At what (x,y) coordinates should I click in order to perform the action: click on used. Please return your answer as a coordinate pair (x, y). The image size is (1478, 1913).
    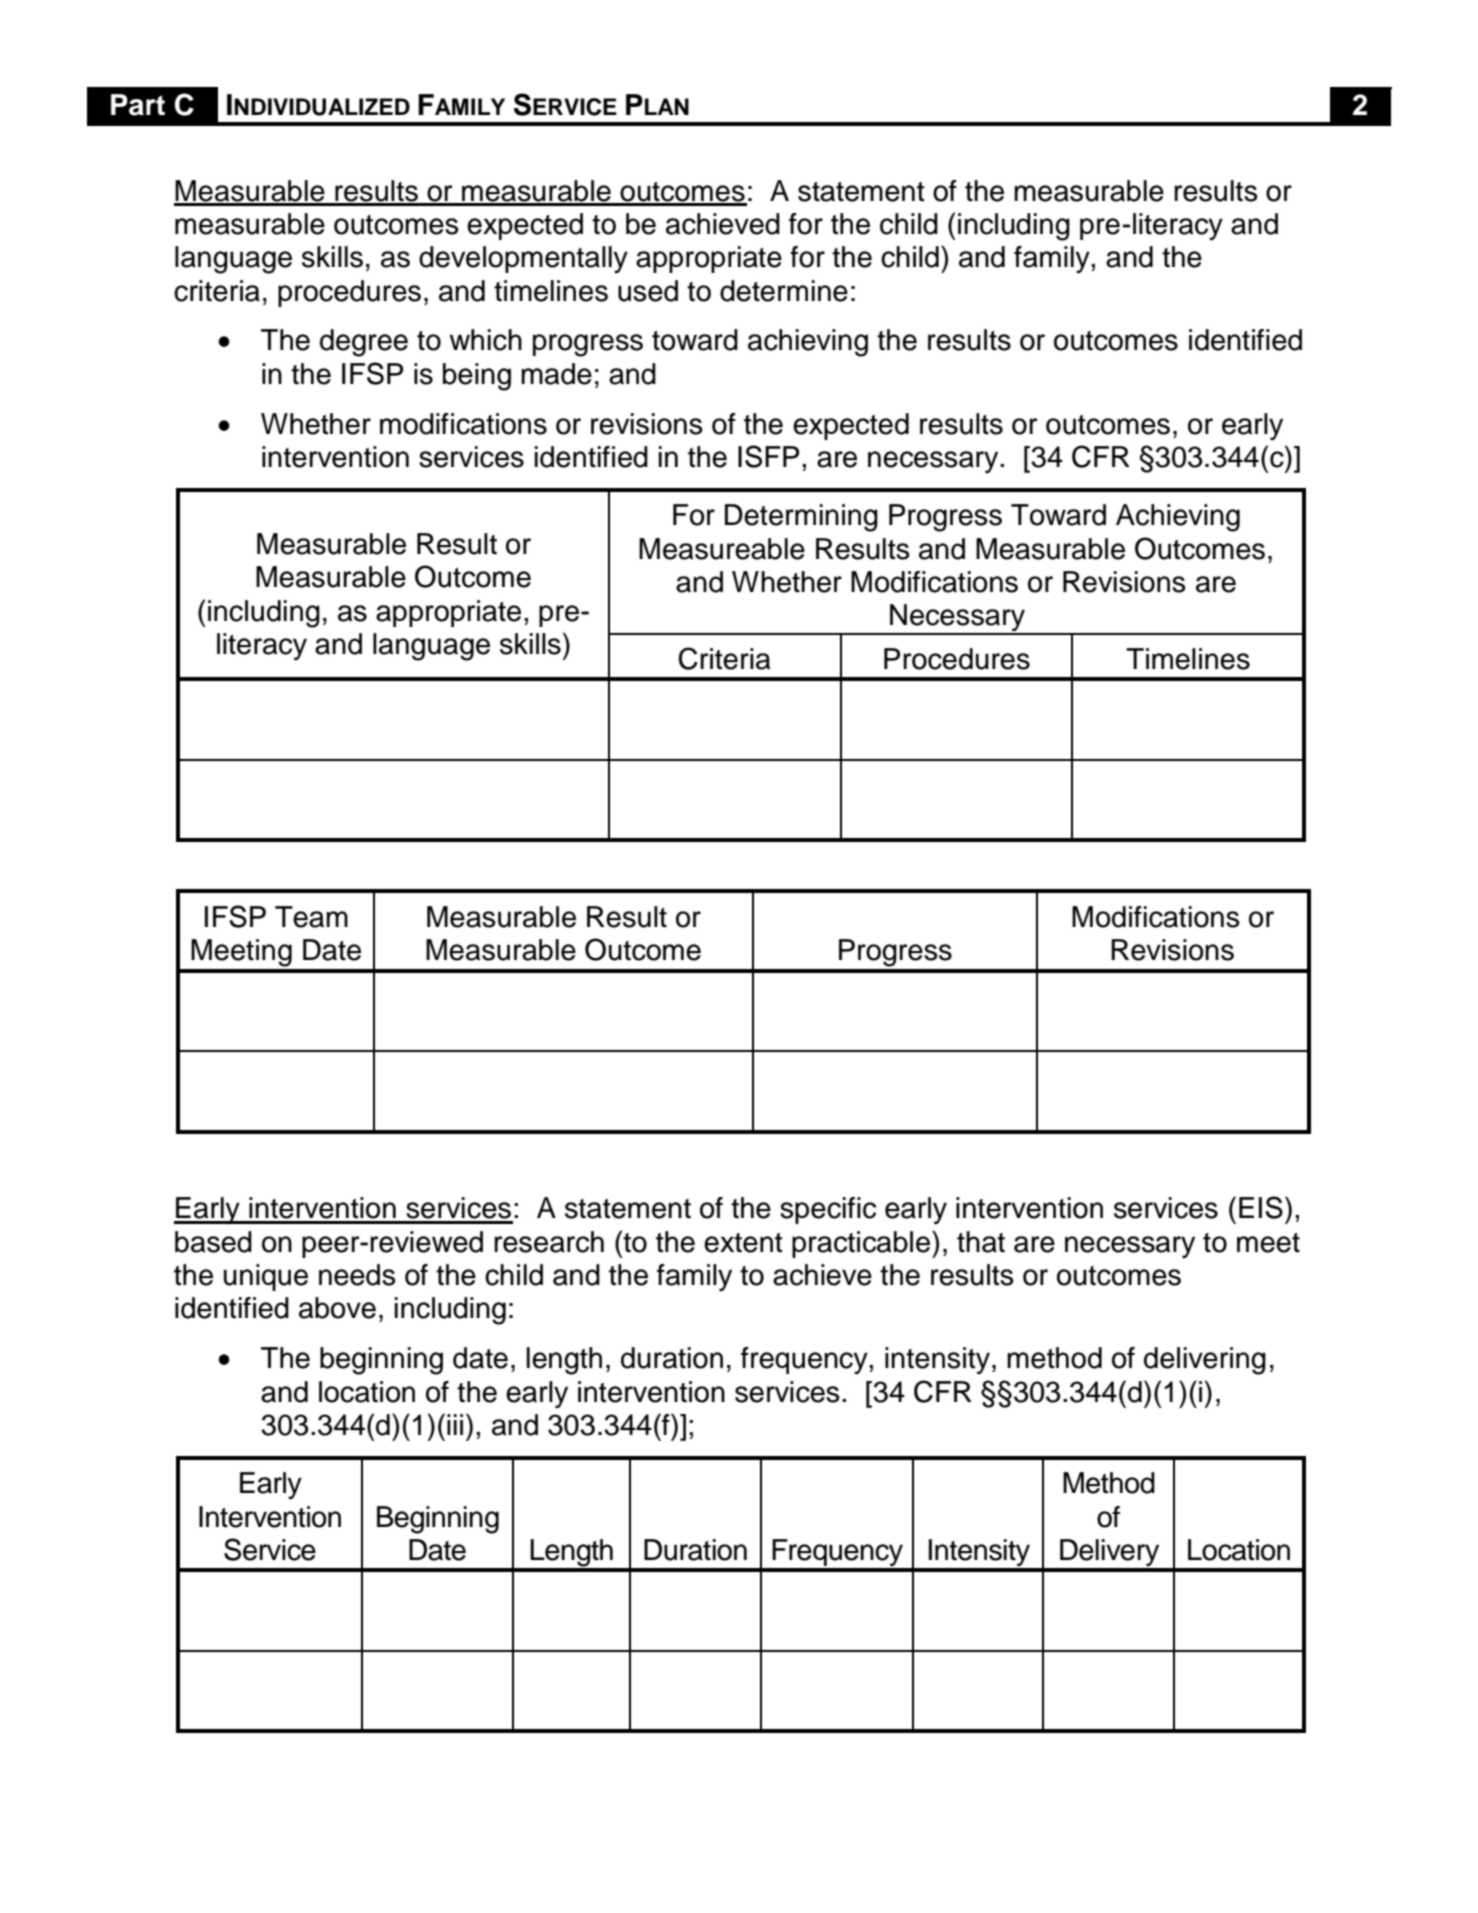
    Looking at the image, I should click on (648, 291).
